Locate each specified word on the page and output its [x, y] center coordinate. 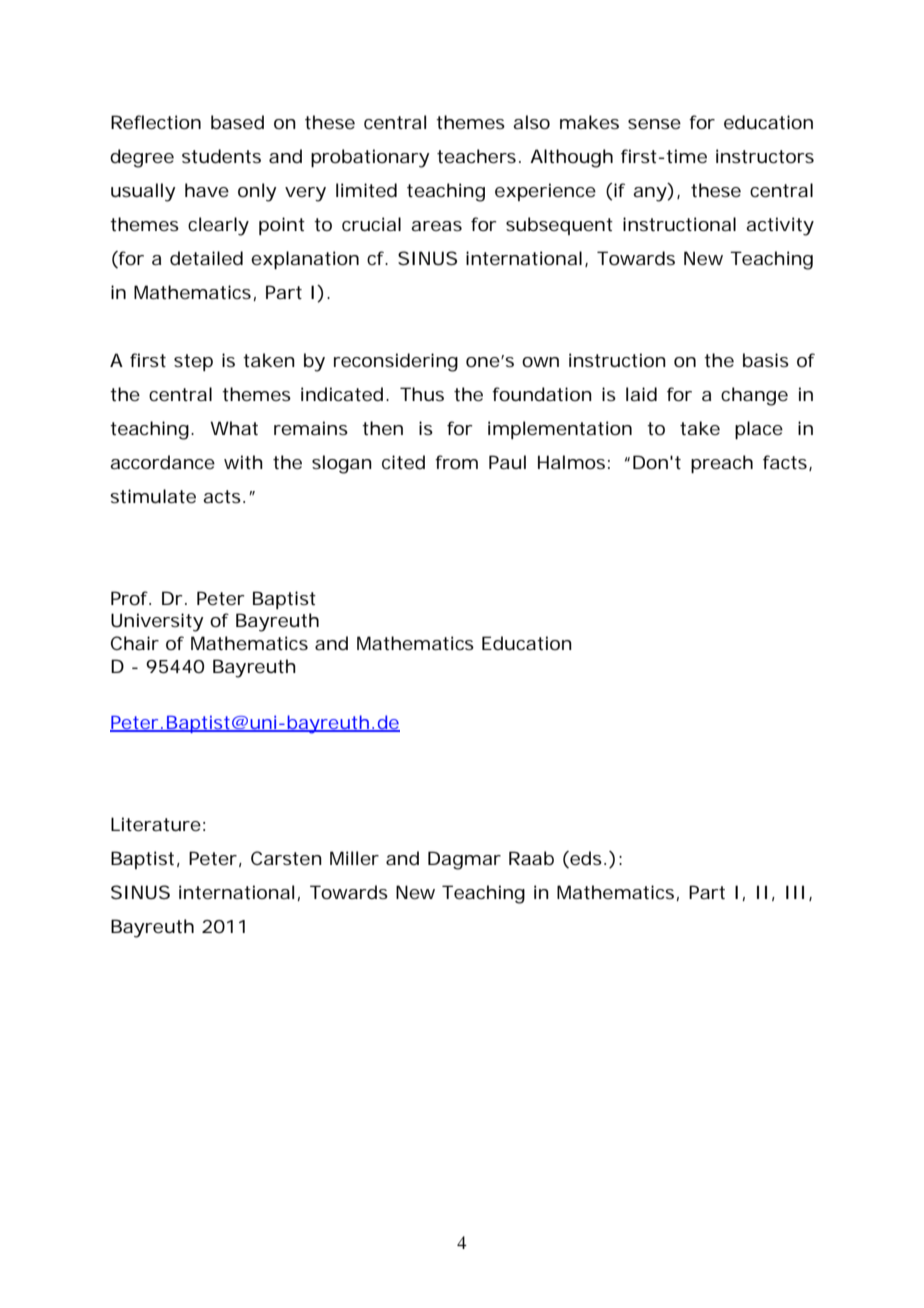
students [221, 156]
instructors [765, 156]
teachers [476, 156]
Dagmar [464, 860]
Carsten [286, 858]
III [795, 892]
